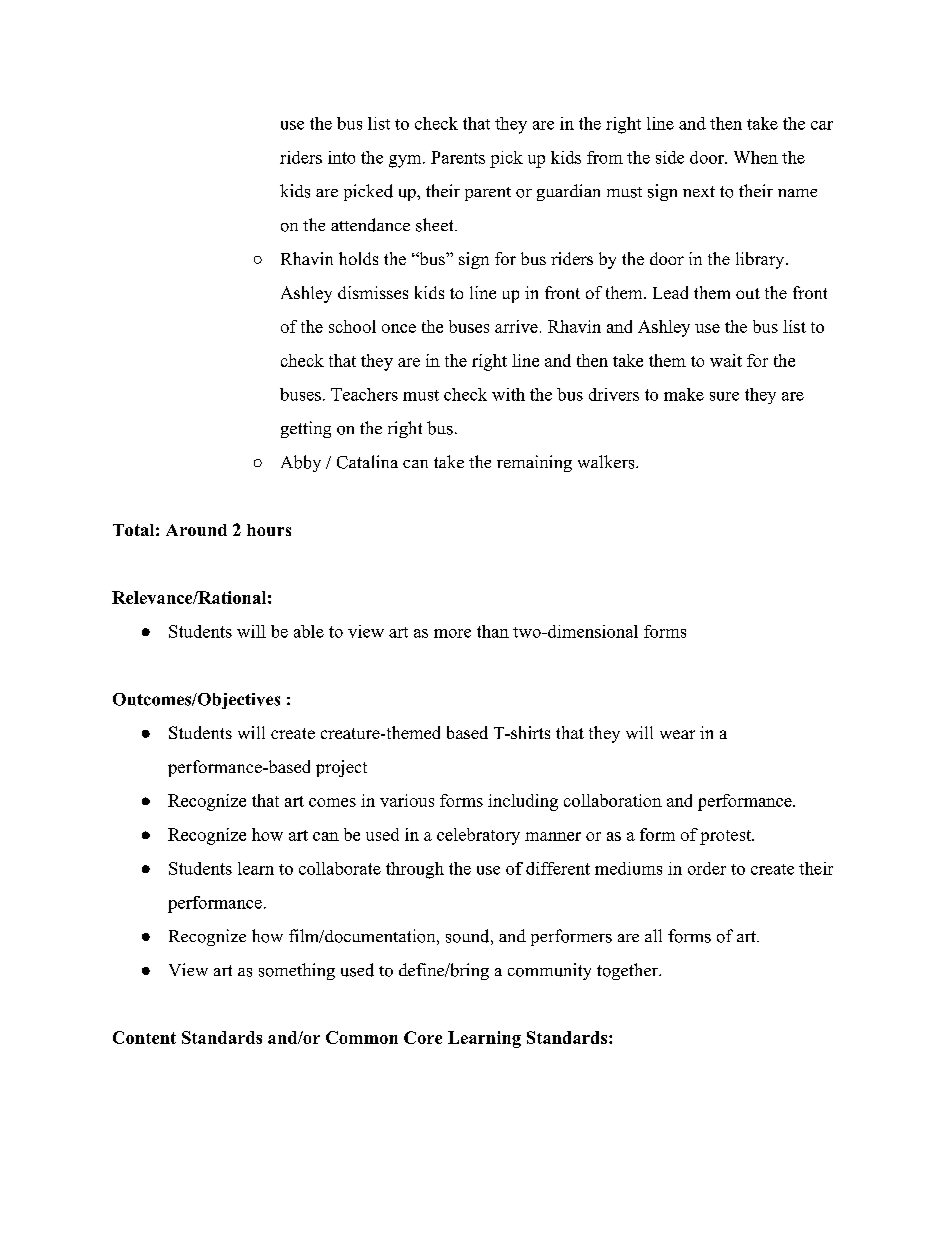 This screenshot has width=952, height=1233. Describe the element at coordinates (306, 429) in the screenshot. I see `getting` at that location.
